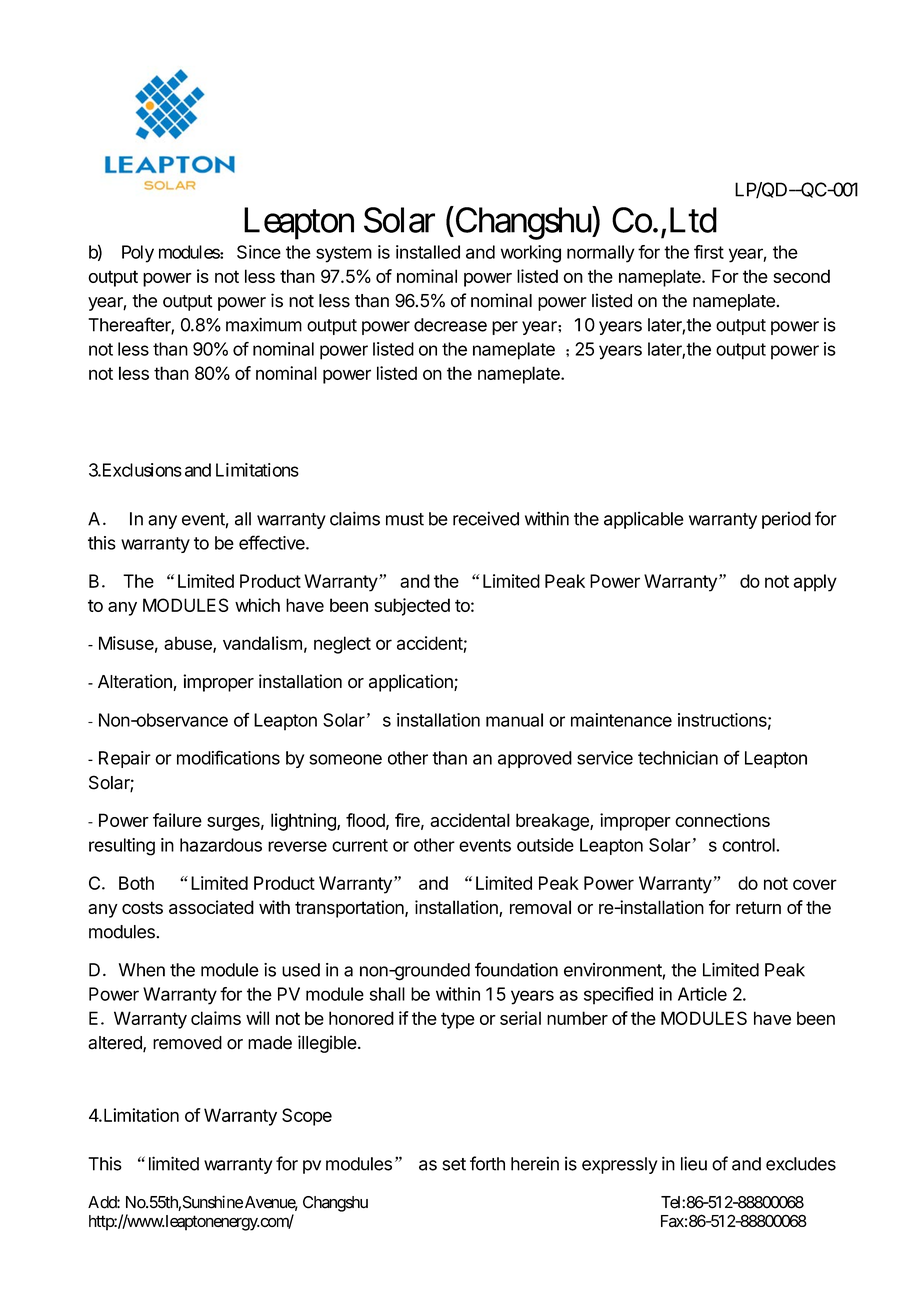 Image resolution: width=924 pixels, height=1308 pixels. What do you see at coordinates (428, 252) in the image?
I see `installed` at bounding box center [428, 252].
